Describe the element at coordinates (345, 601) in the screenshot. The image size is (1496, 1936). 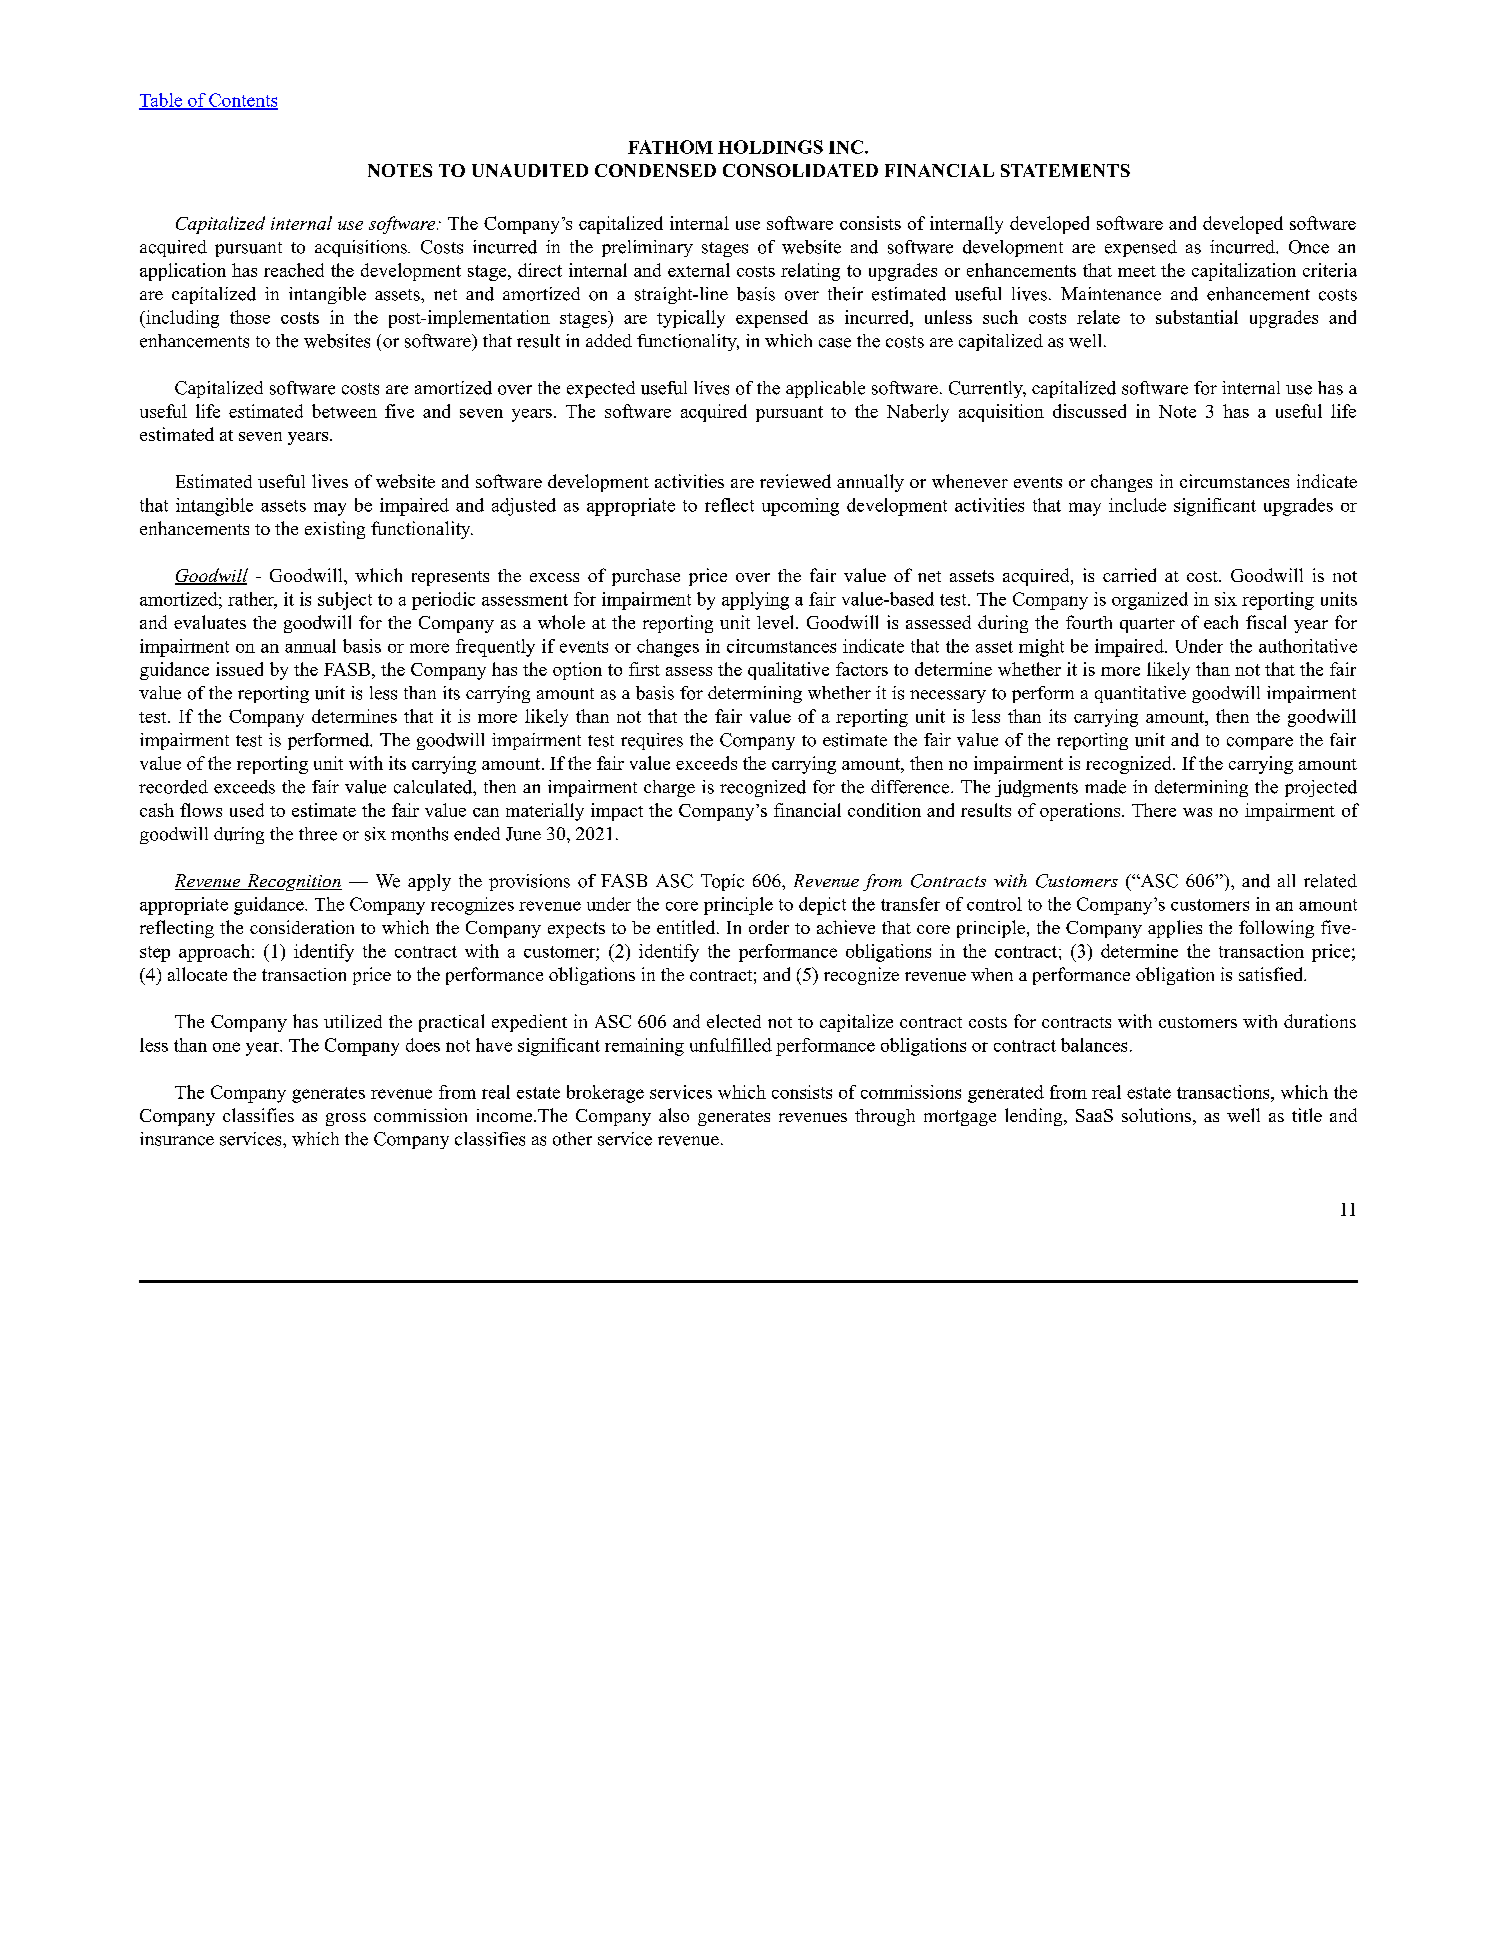
I see `subject` at that location.
